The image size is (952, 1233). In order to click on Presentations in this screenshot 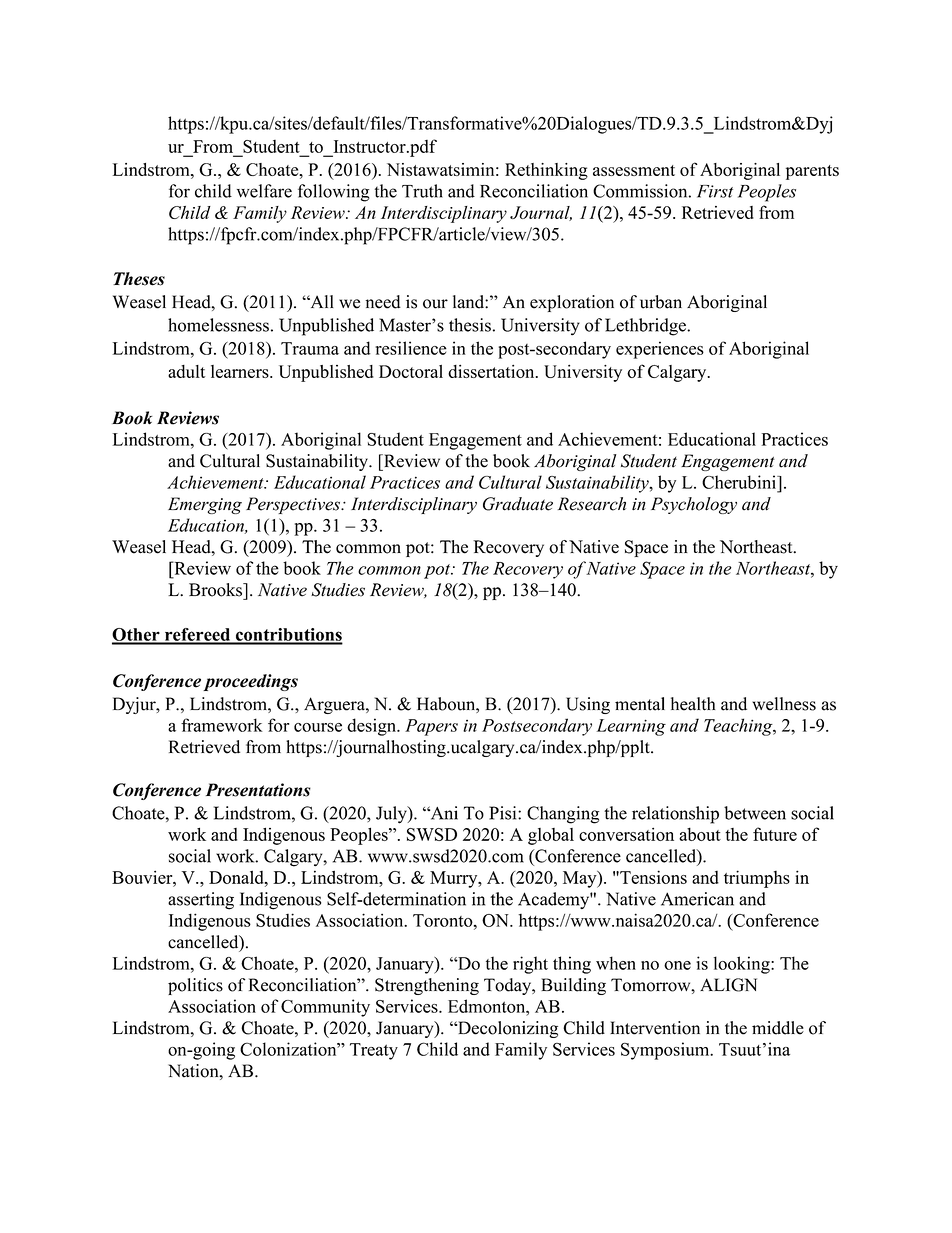, I will do `click(258, 790)`.
